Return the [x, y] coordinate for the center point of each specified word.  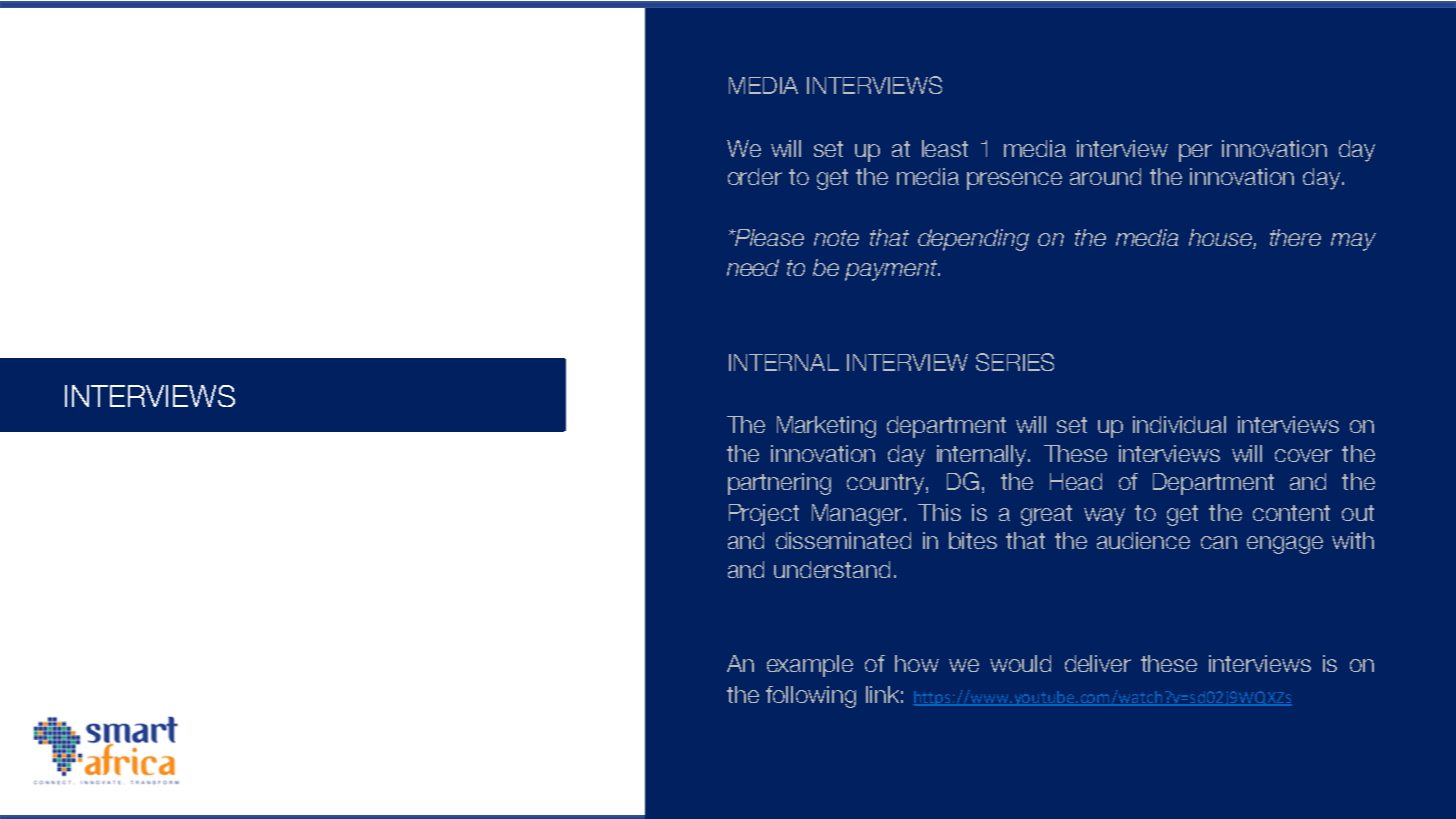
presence [1014, 181]
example [810, 666]
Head [1076, 481]
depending [973, 240]
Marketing [826, 427]
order [755, 176]
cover [1303, 455]
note [836, 238]
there [1295, 237]
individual [1179, 424]
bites [973, 540]
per [1195, 153]
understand [832, 569]
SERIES [1015, 362]
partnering [779, 484]
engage [1285, 545]
